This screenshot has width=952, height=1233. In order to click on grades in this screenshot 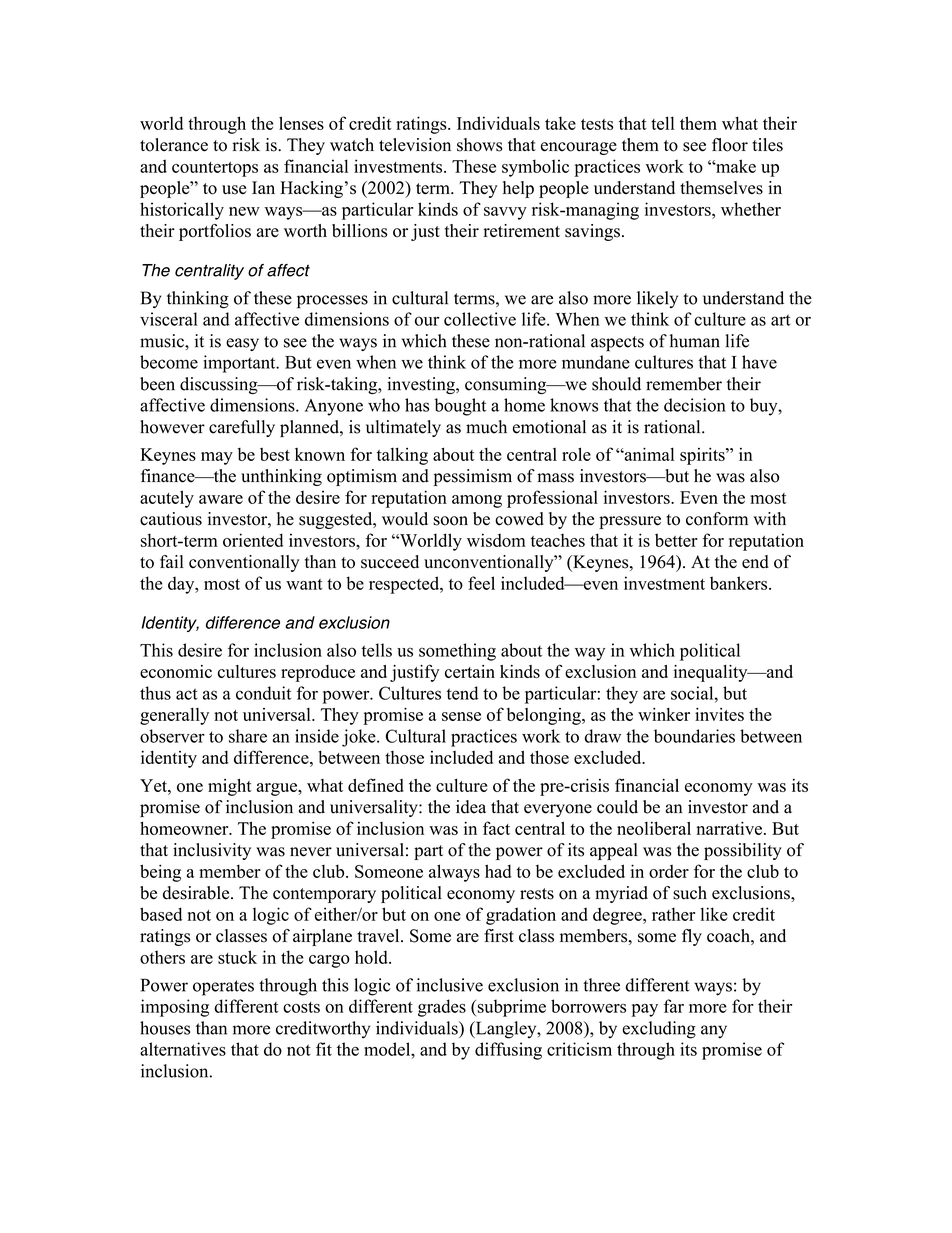, I will do `click(442, 1008)`.
